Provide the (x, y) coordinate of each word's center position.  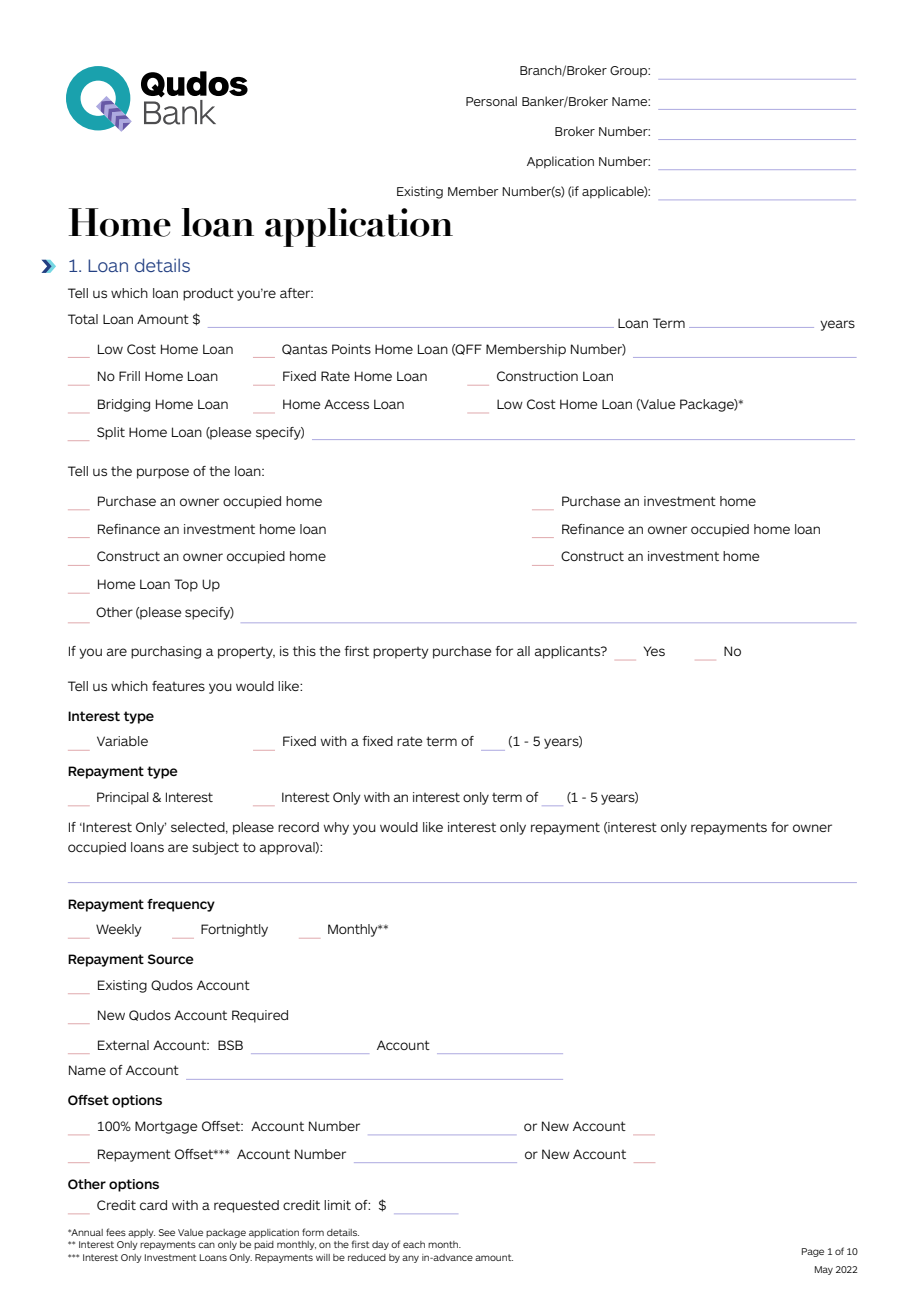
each (414, 1244)
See (167, 1232)
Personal (491, 101)
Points (351, 349)
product (208, 294)
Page (813, 1252)
